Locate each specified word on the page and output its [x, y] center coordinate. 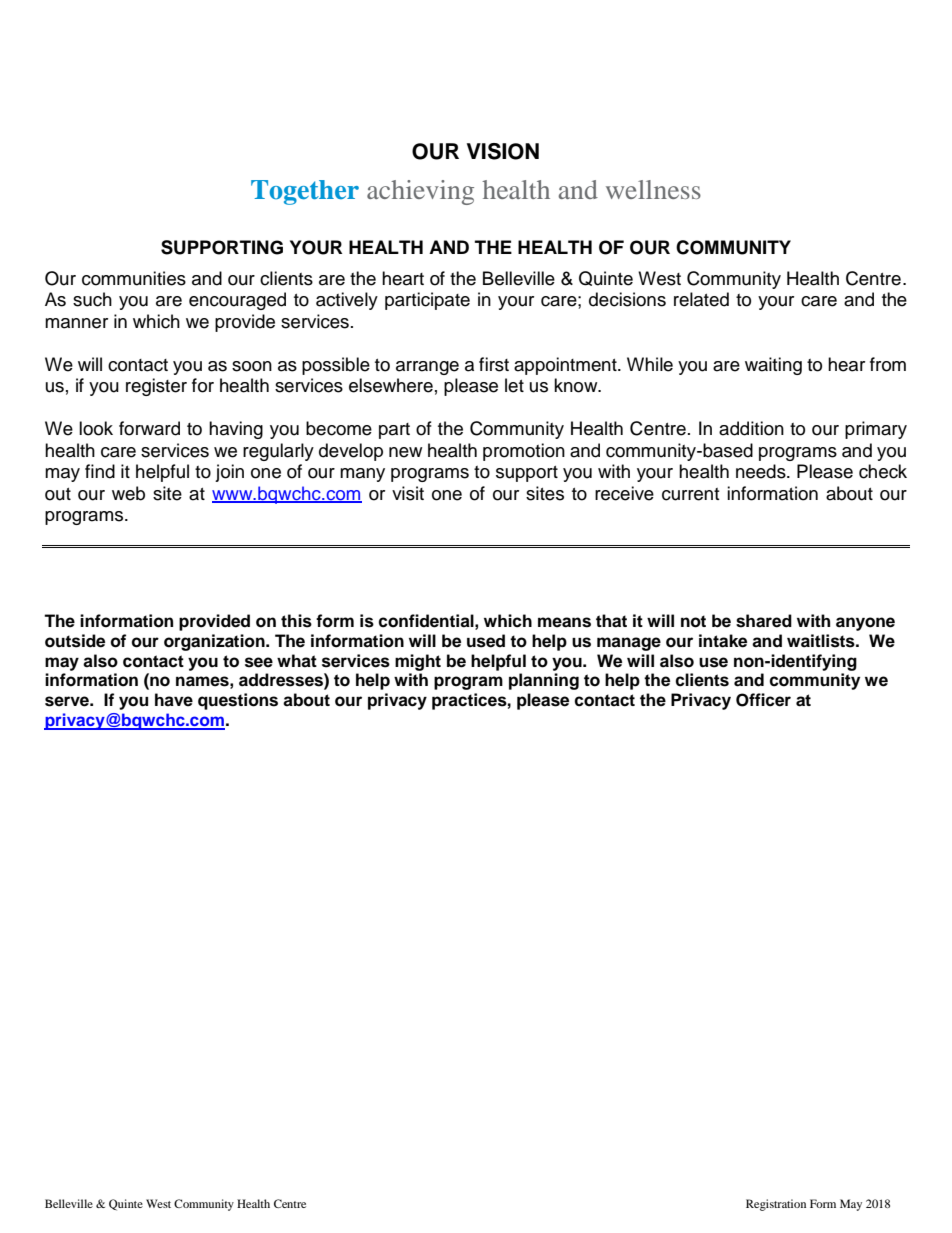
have [174, 700]
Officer [763, 700]
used [486, 641]
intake [723, 641]
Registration [776, 1205]
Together [305, 192]
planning [544, 681]
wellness [653, 189]
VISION [503, 151]
